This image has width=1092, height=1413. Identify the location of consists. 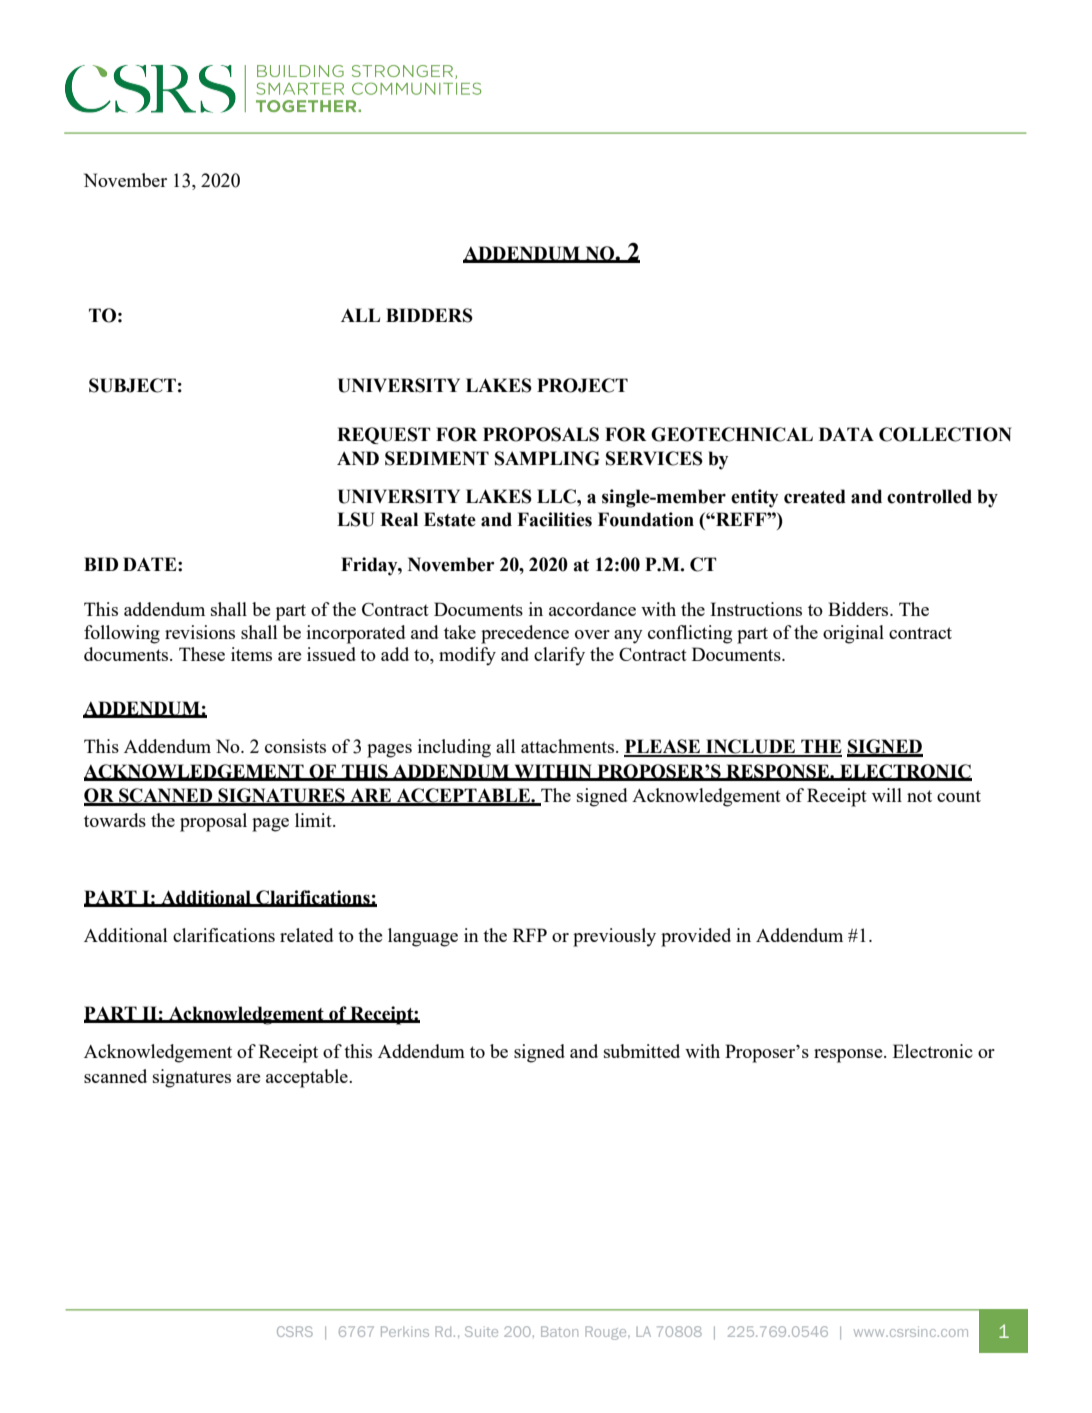
(295, 746).
